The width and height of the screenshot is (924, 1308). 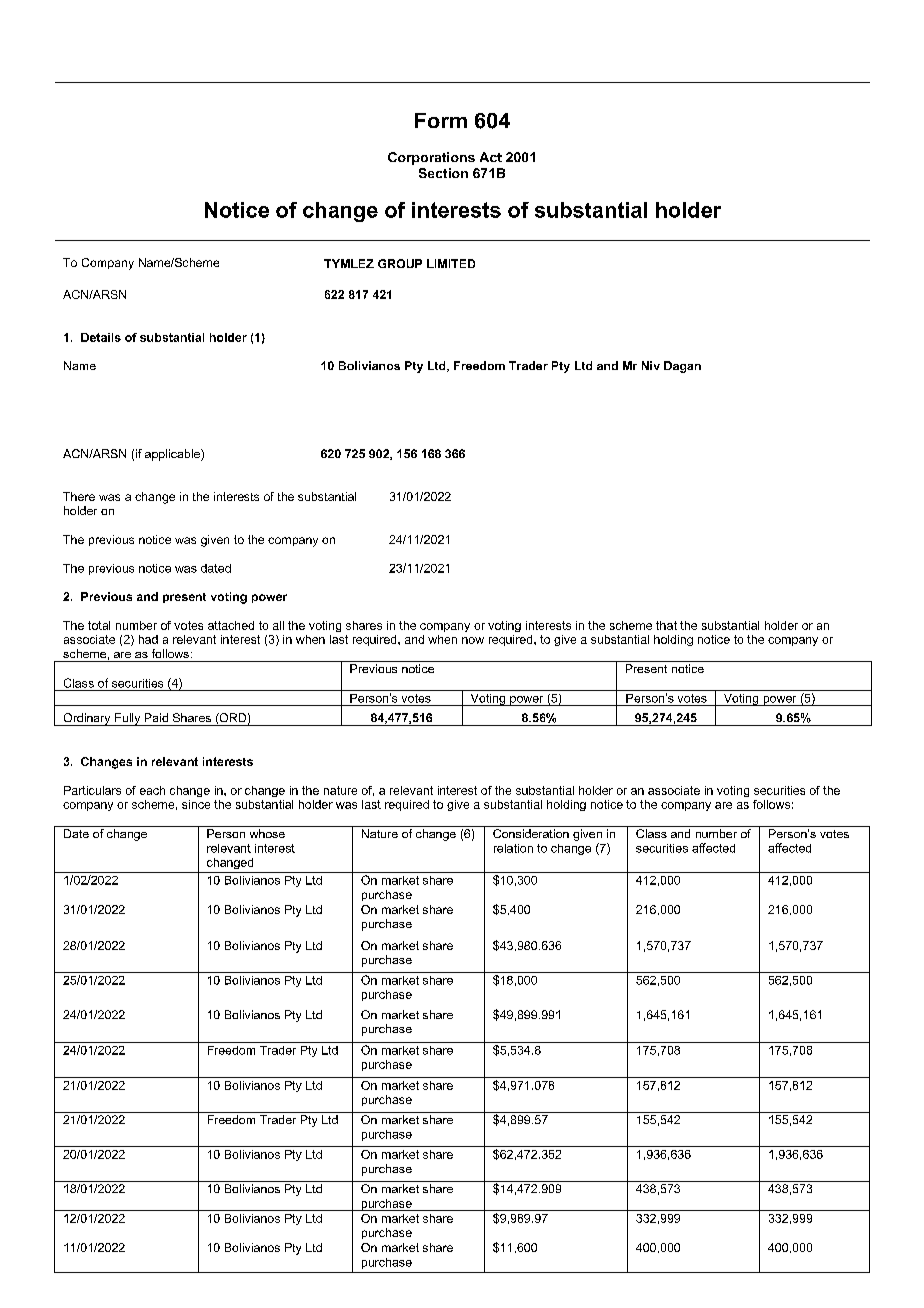 What do you see at coordinates (666, 625) in the screenshot?
I see `that` at bounding box center [666, 625].
